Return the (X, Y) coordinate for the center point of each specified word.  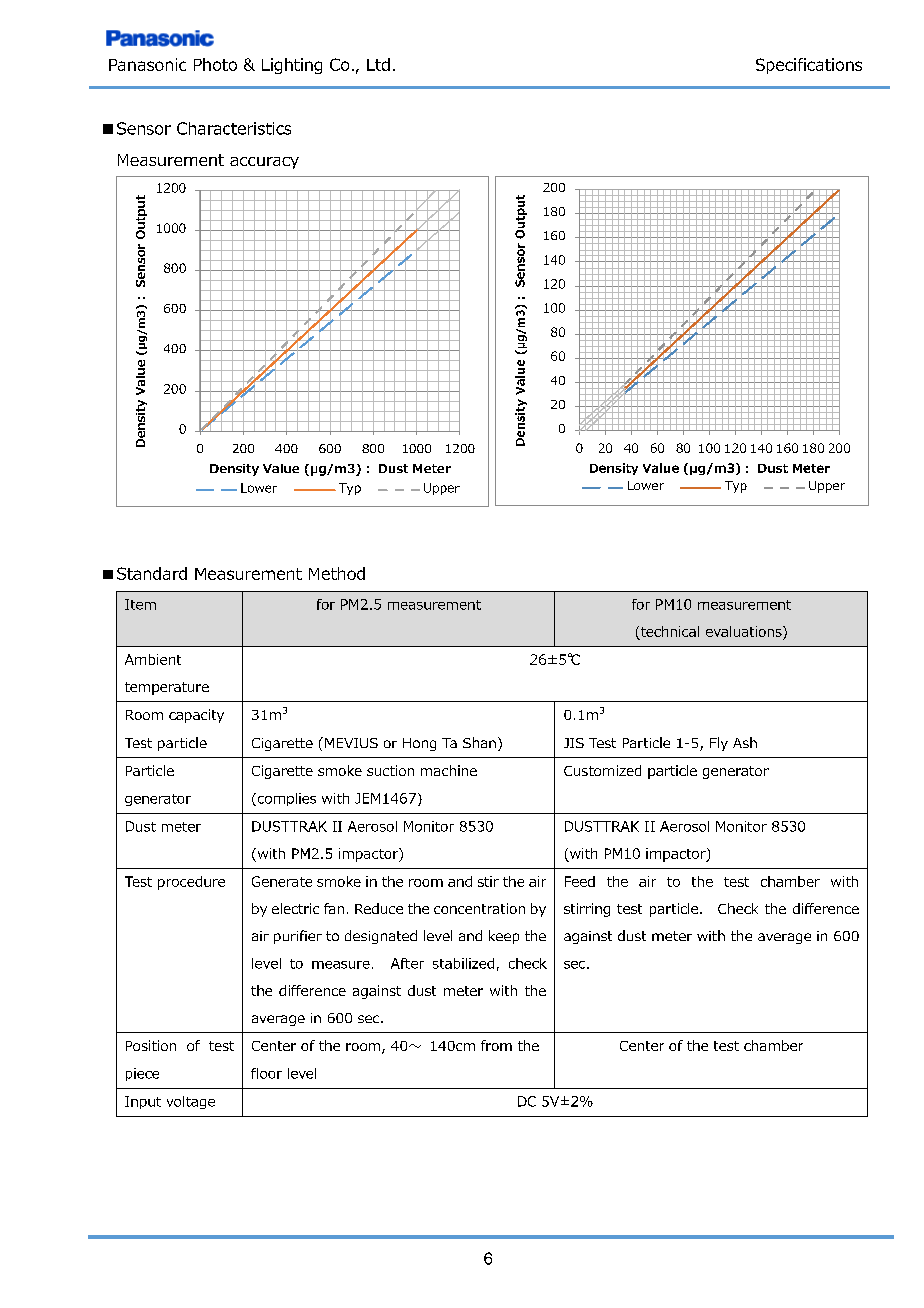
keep (504, 937)
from (496, 1045)
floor (266, 1073)
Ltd (378, 64)
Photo (215, 64)
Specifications (809, 66)
